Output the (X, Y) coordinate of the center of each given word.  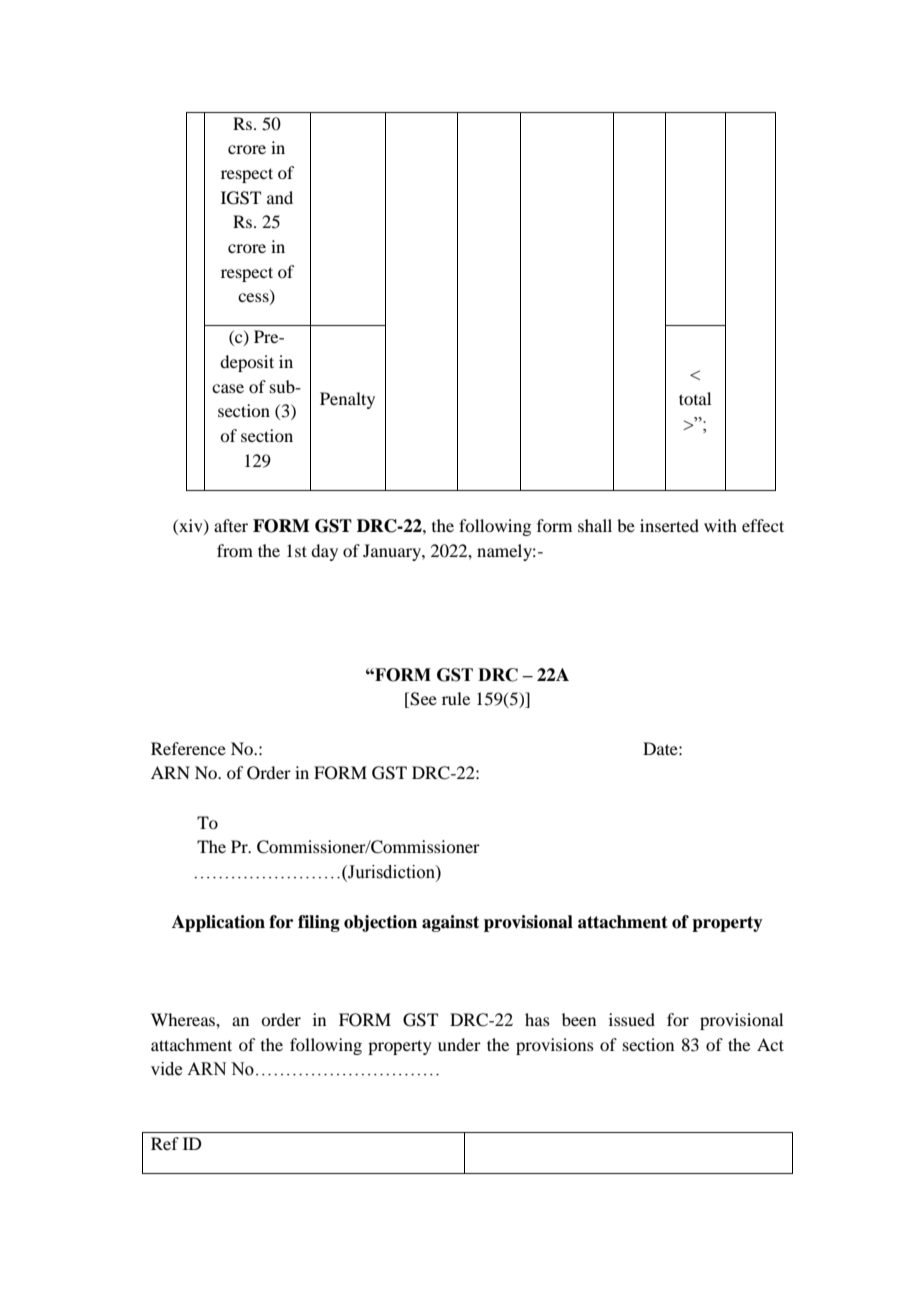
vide (166, 1069)
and (280, 197)
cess (254, 299)
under (459, 1044)
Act (770, 1044)
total (695, 398)
